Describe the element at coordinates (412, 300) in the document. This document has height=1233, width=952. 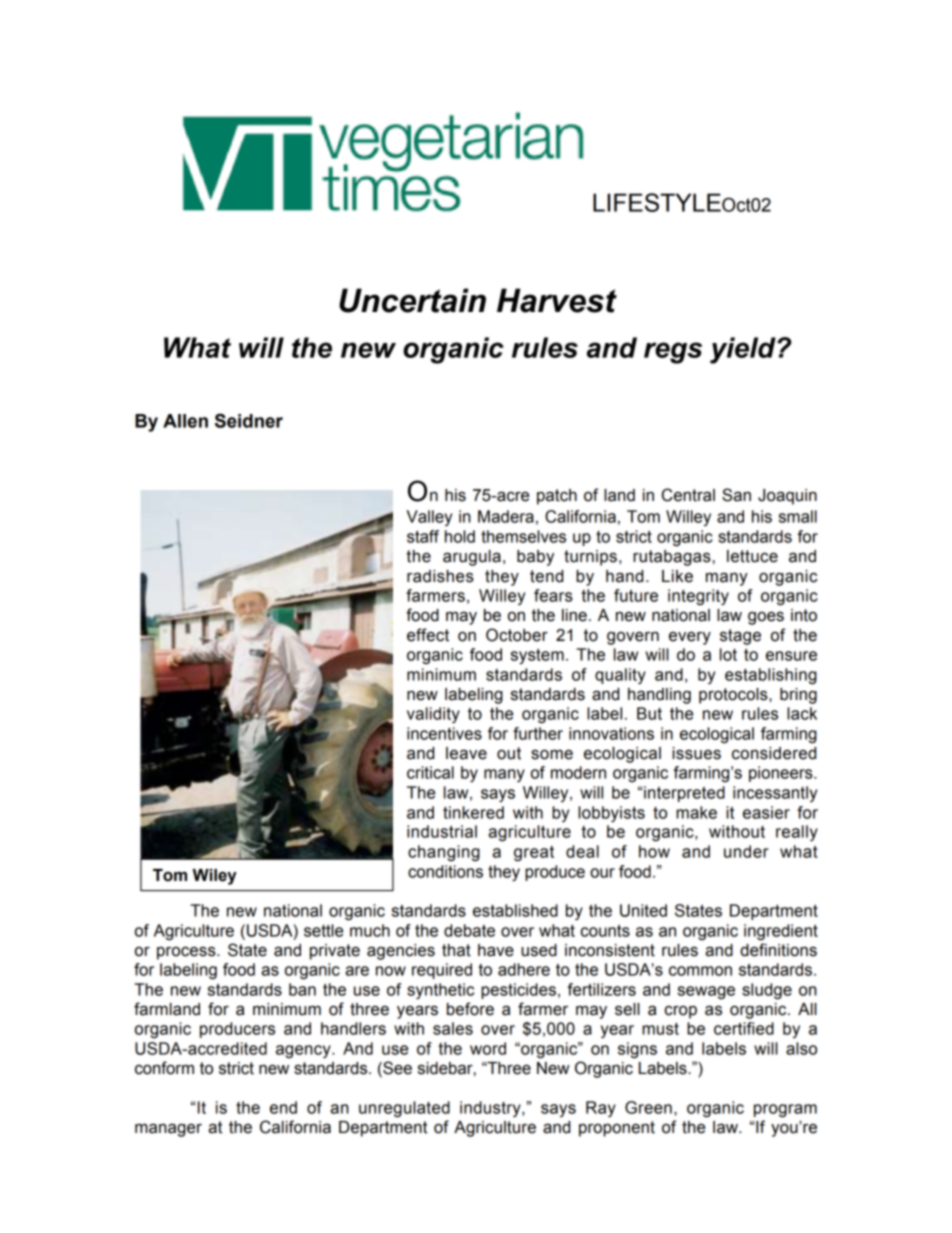
I see `Uncertain` at that location.
